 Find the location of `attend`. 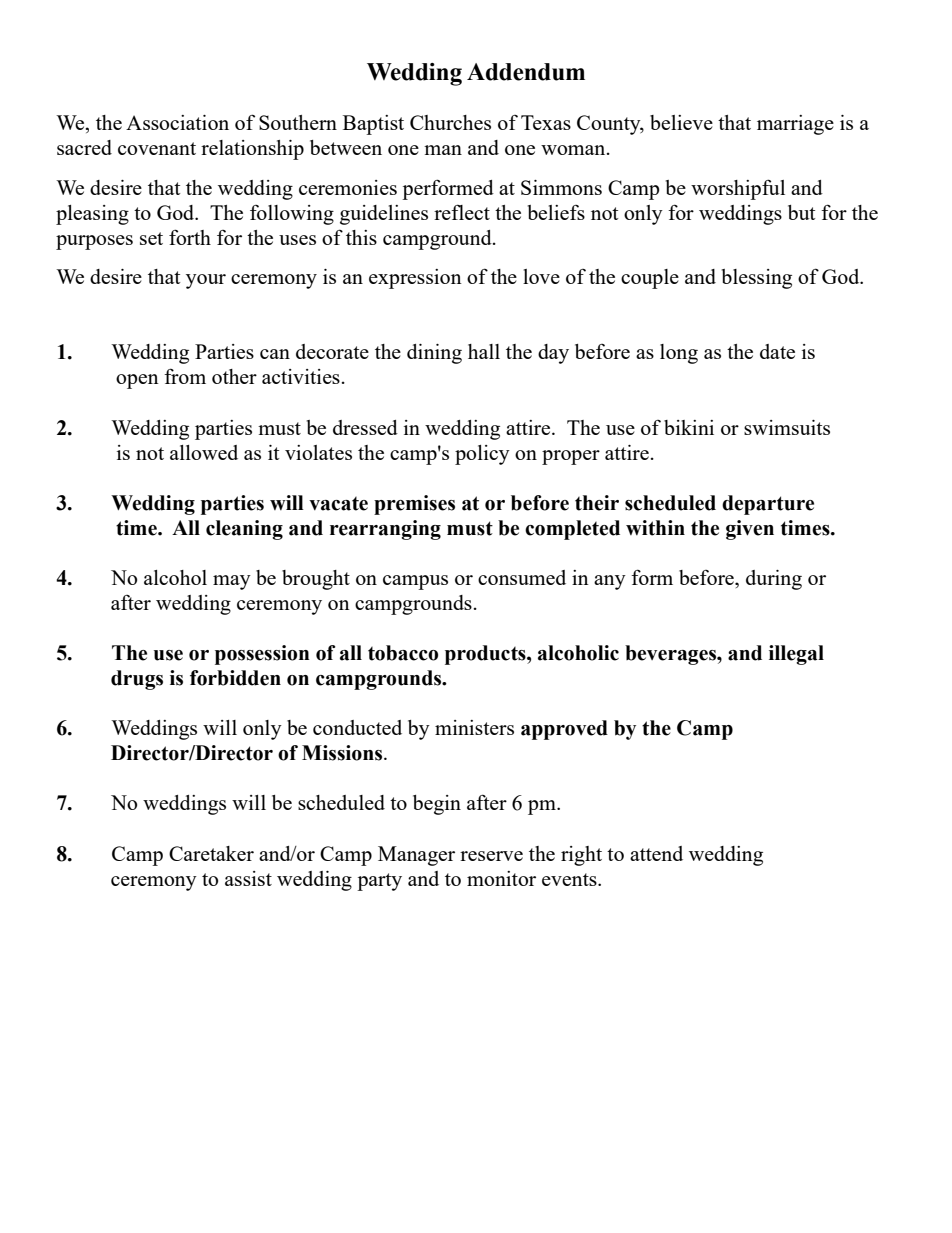

attend is located at coordinates (656, 853).
